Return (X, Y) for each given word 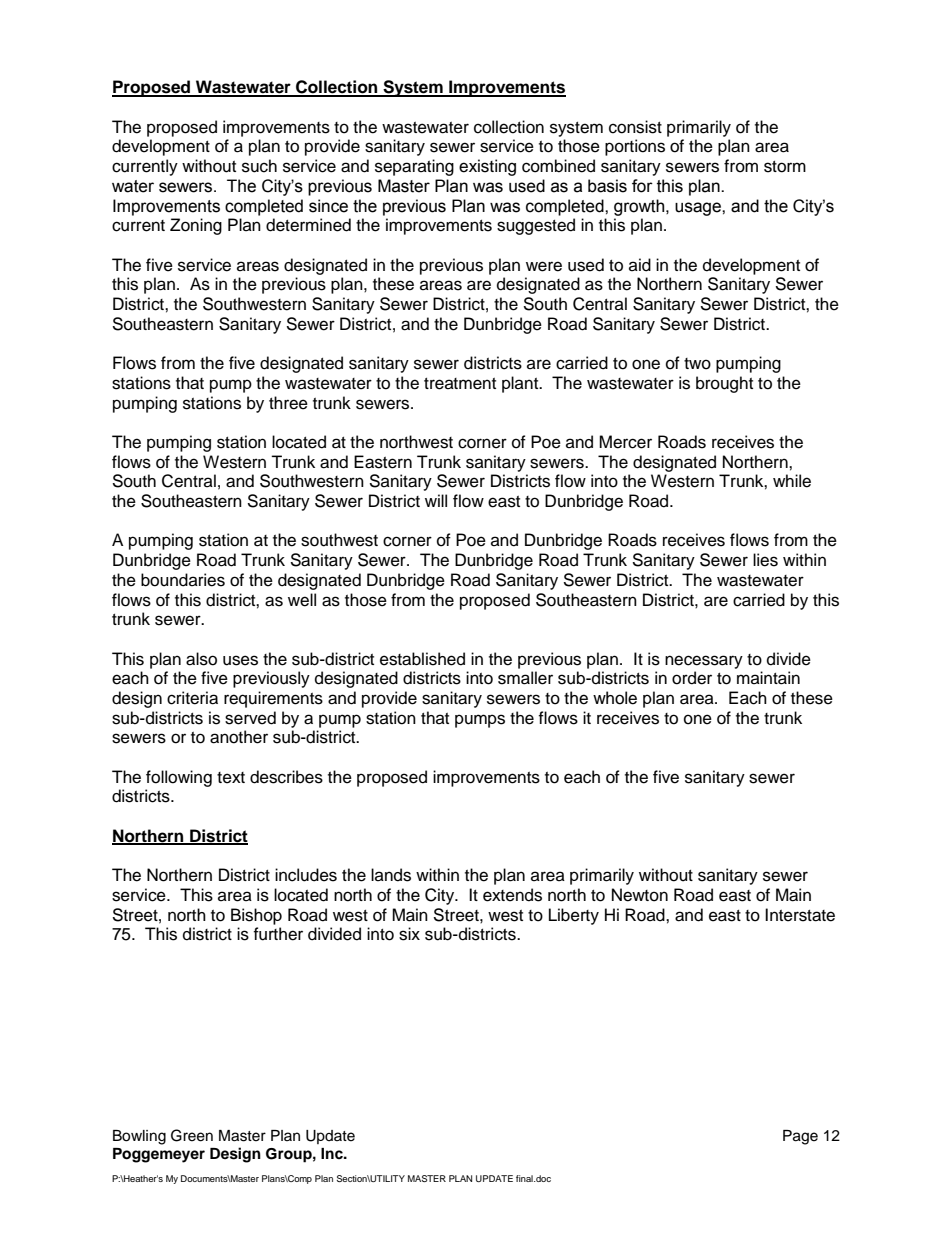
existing (487, 167)
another (239, 737)
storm (785, 167)
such (259, 166)
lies (765, 560)
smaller (525, 678)
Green (192, 1135)
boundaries (183, 580)
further (278, 934)
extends (512, 895)
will (436, 500)
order (692, 678)
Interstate (800, 915)
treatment (460, 384)
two (697, 364)
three (288, 403)
